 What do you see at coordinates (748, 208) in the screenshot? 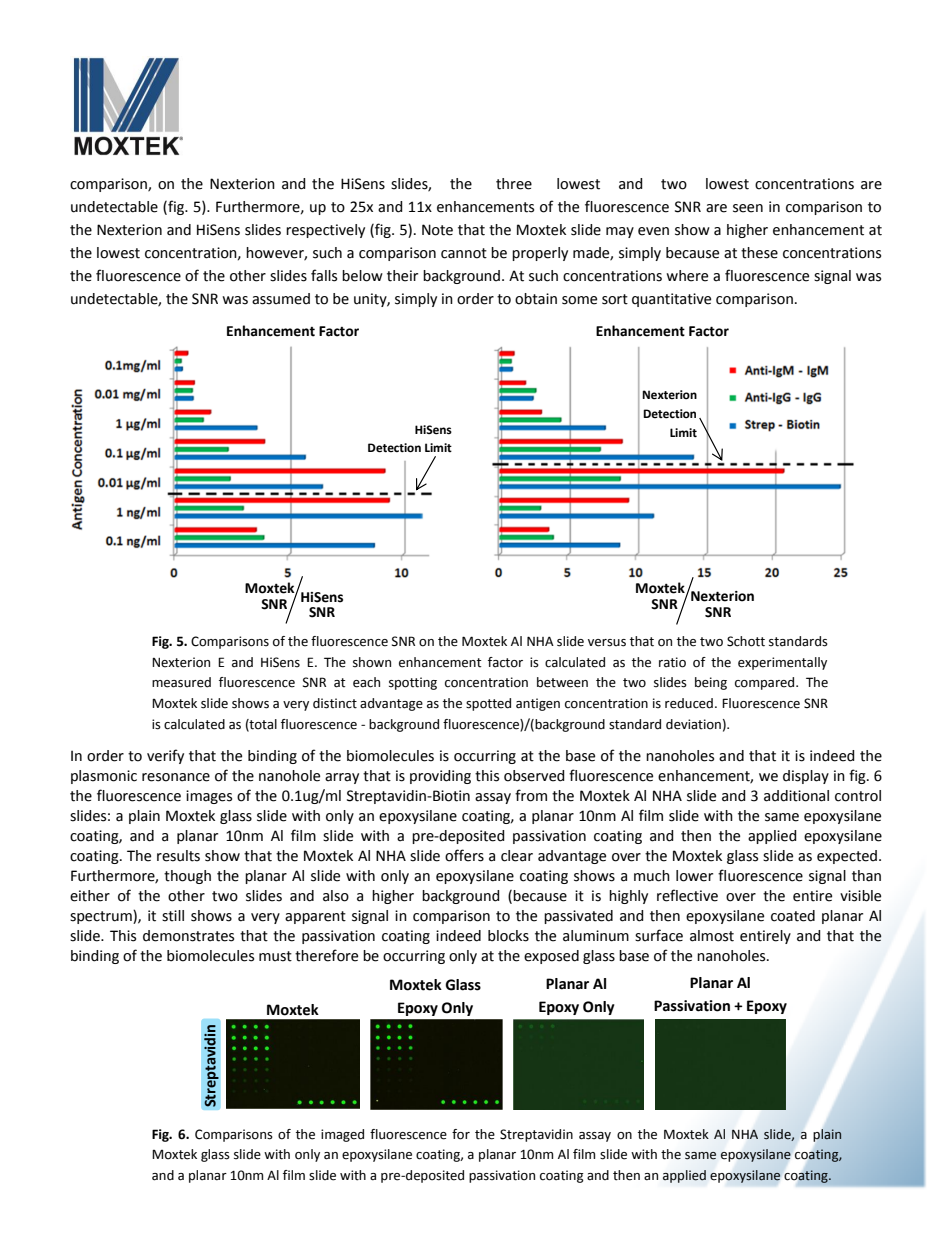
I see `seen` at bounding box center [748, 208].
